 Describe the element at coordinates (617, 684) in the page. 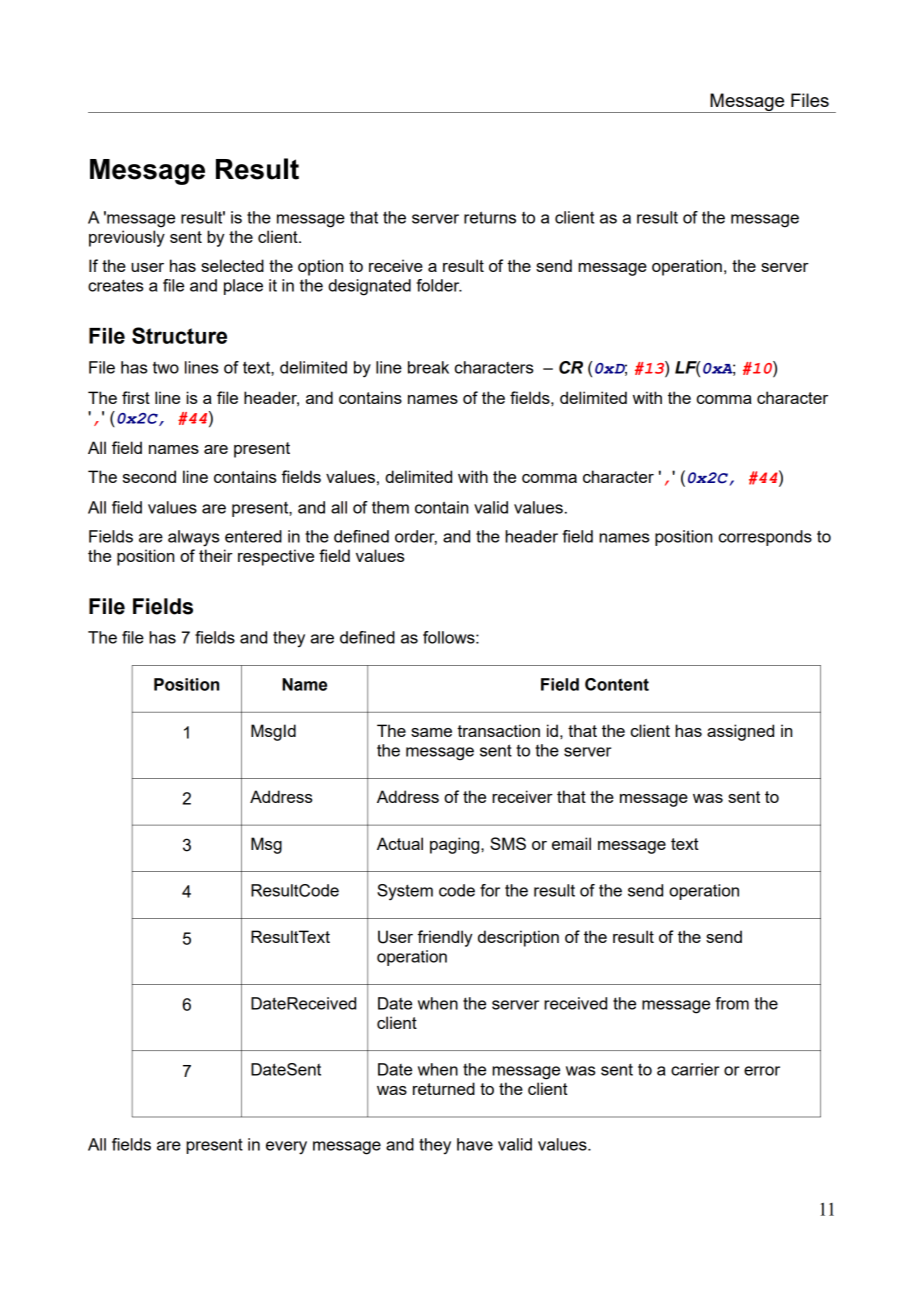

I see `Content` at that location.
